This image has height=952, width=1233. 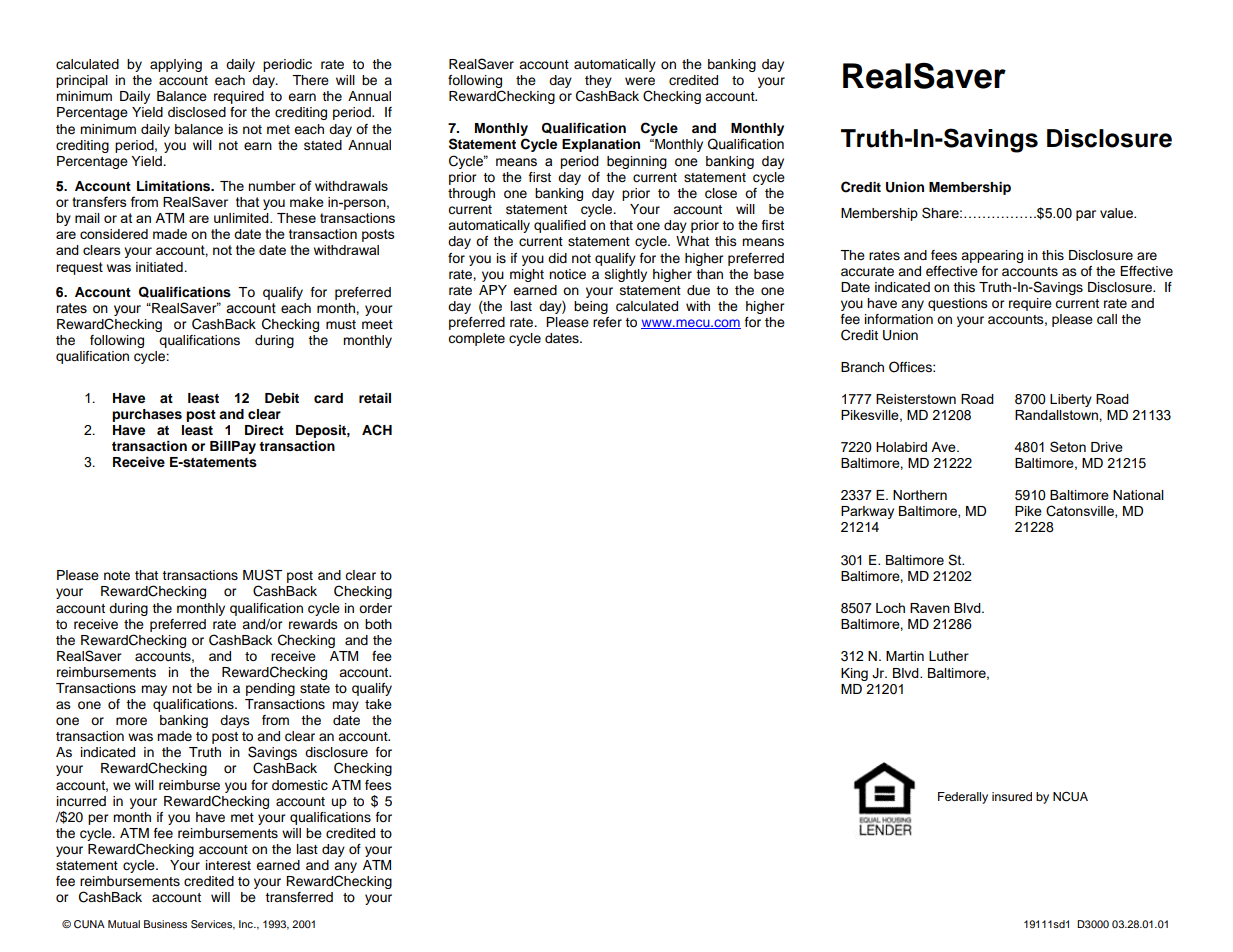 I want to click on value, so click(x=1117, y=213).
